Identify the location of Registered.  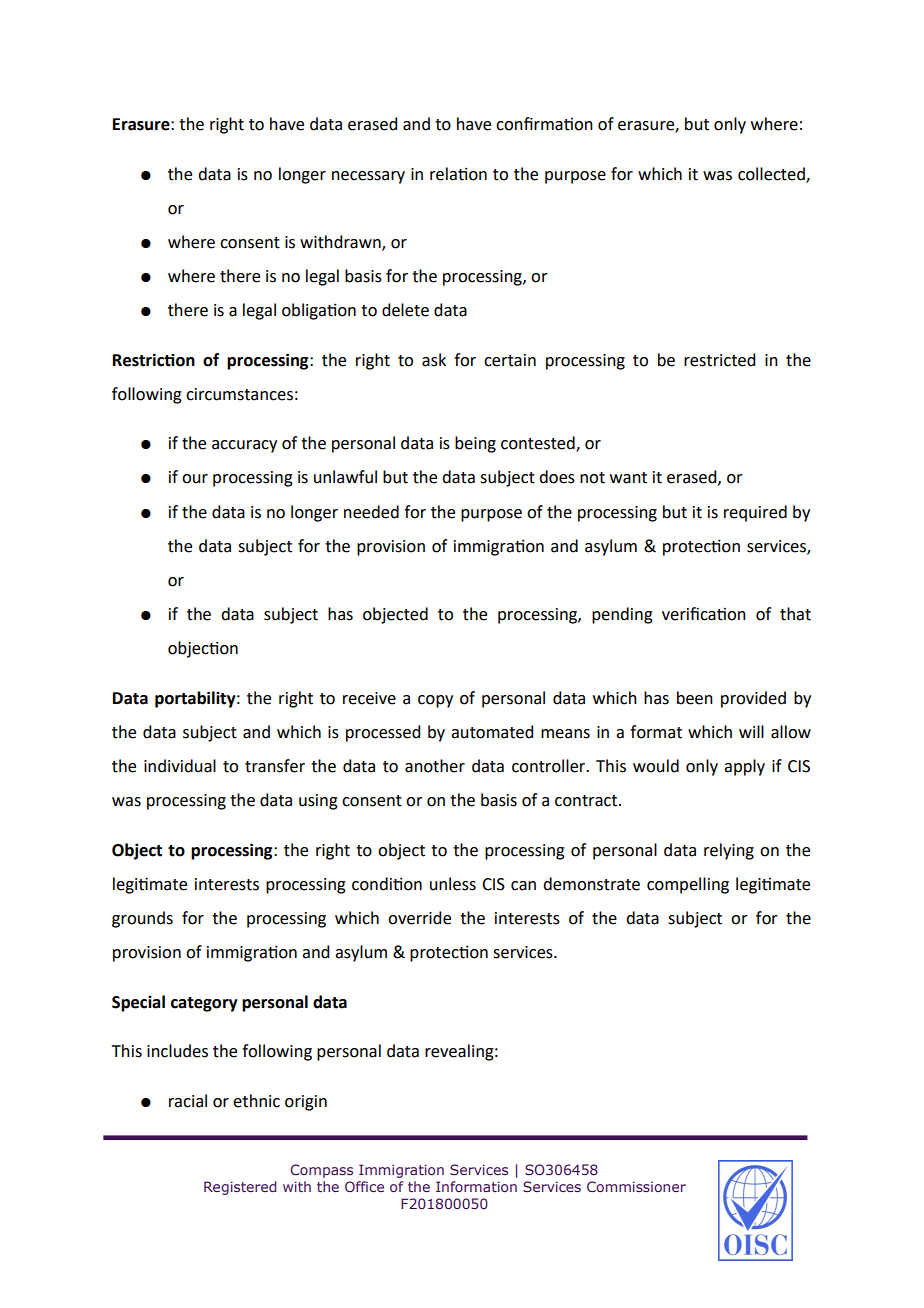
(240, 1188).
